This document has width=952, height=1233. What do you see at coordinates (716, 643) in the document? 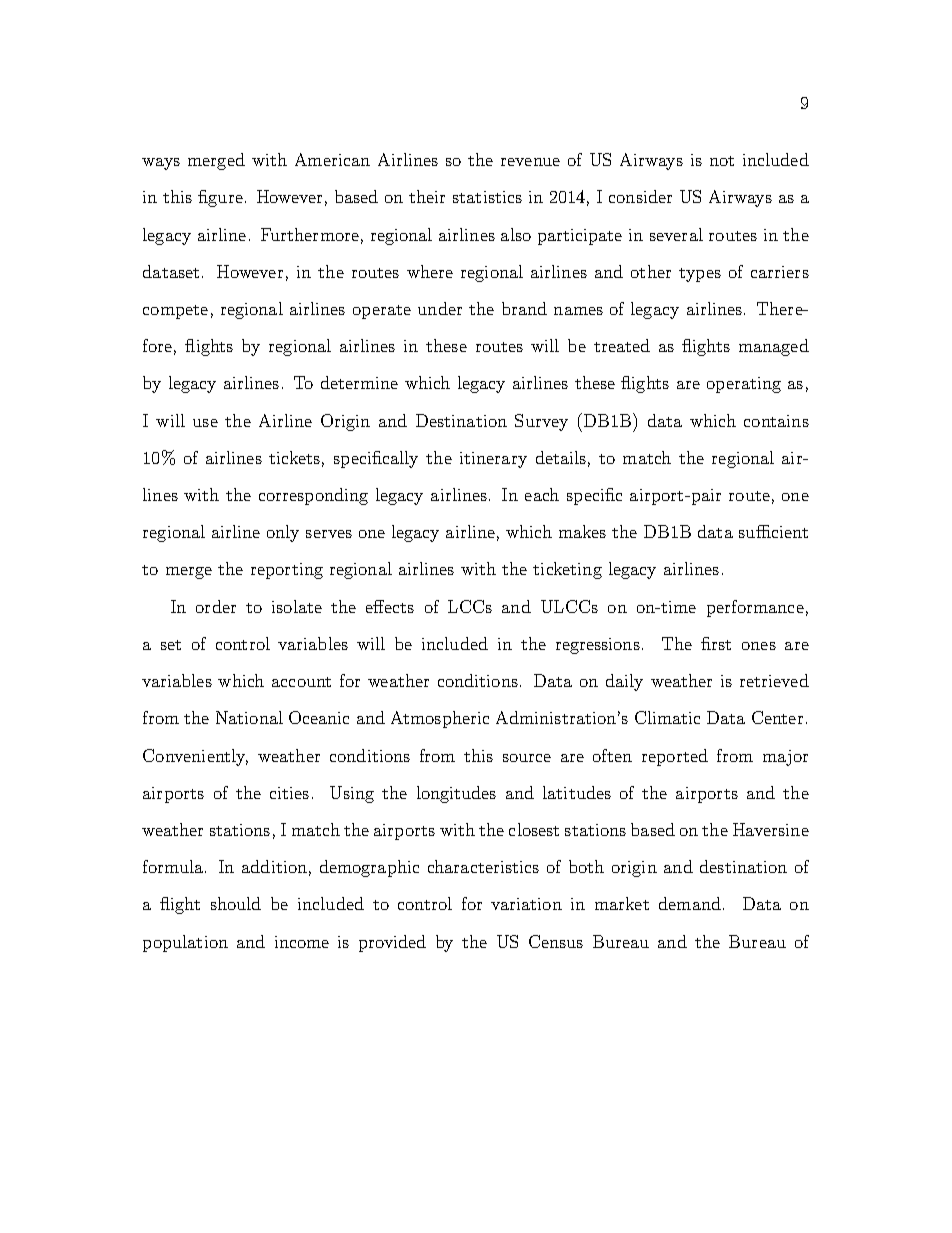
I see `first` at bounding box center [716, 643].
